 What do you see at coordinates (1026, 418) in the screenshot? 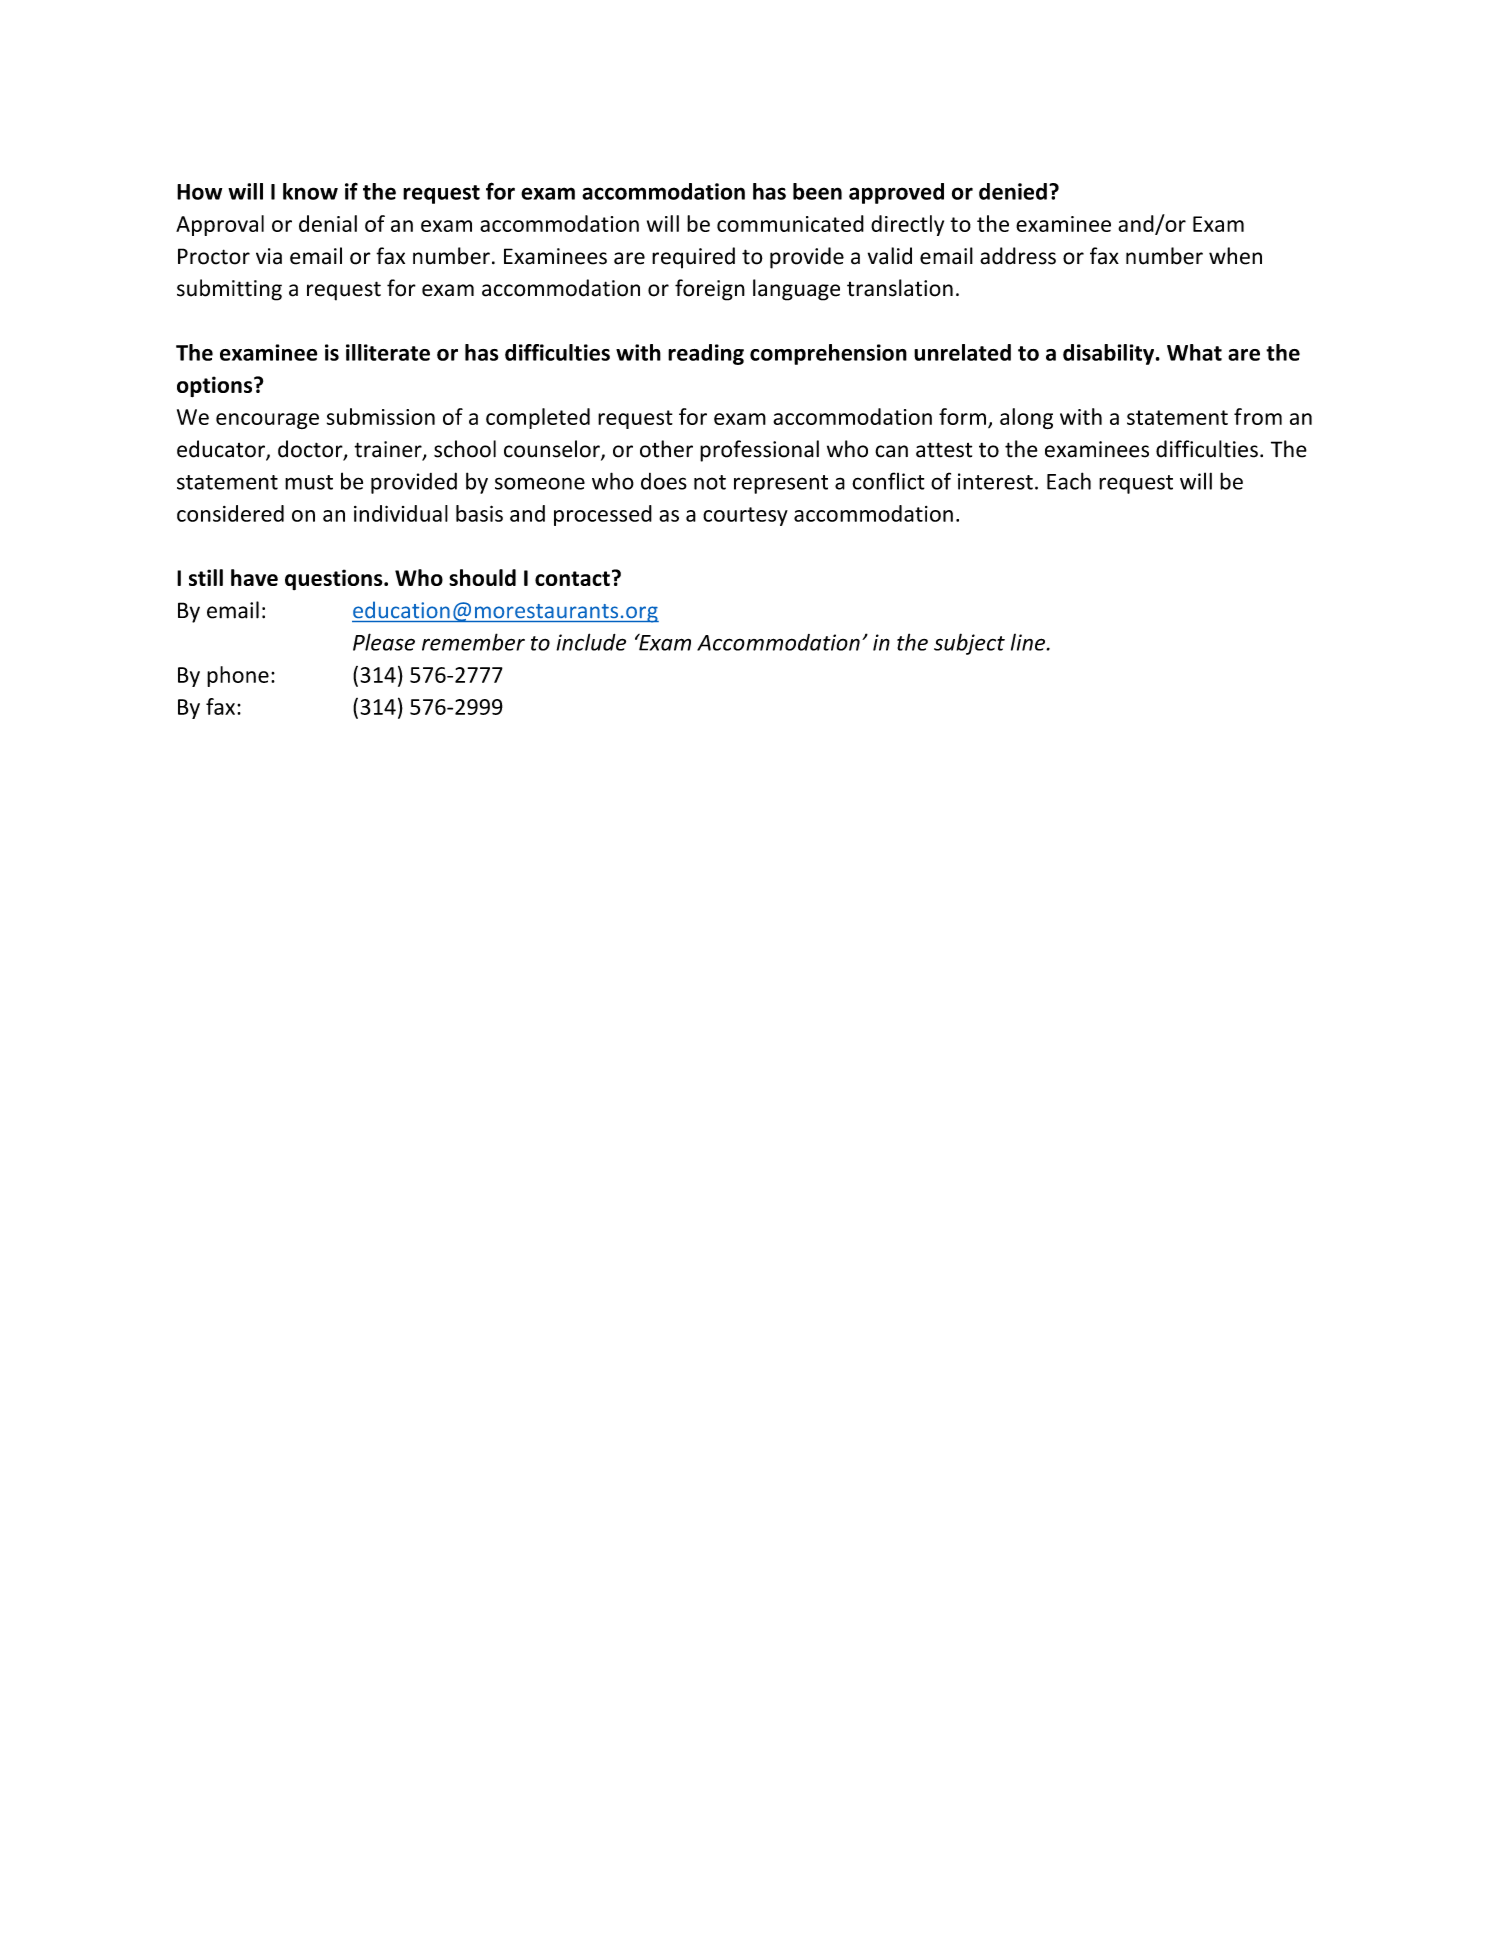
I see `along` at bounding box center [1026, 418].
